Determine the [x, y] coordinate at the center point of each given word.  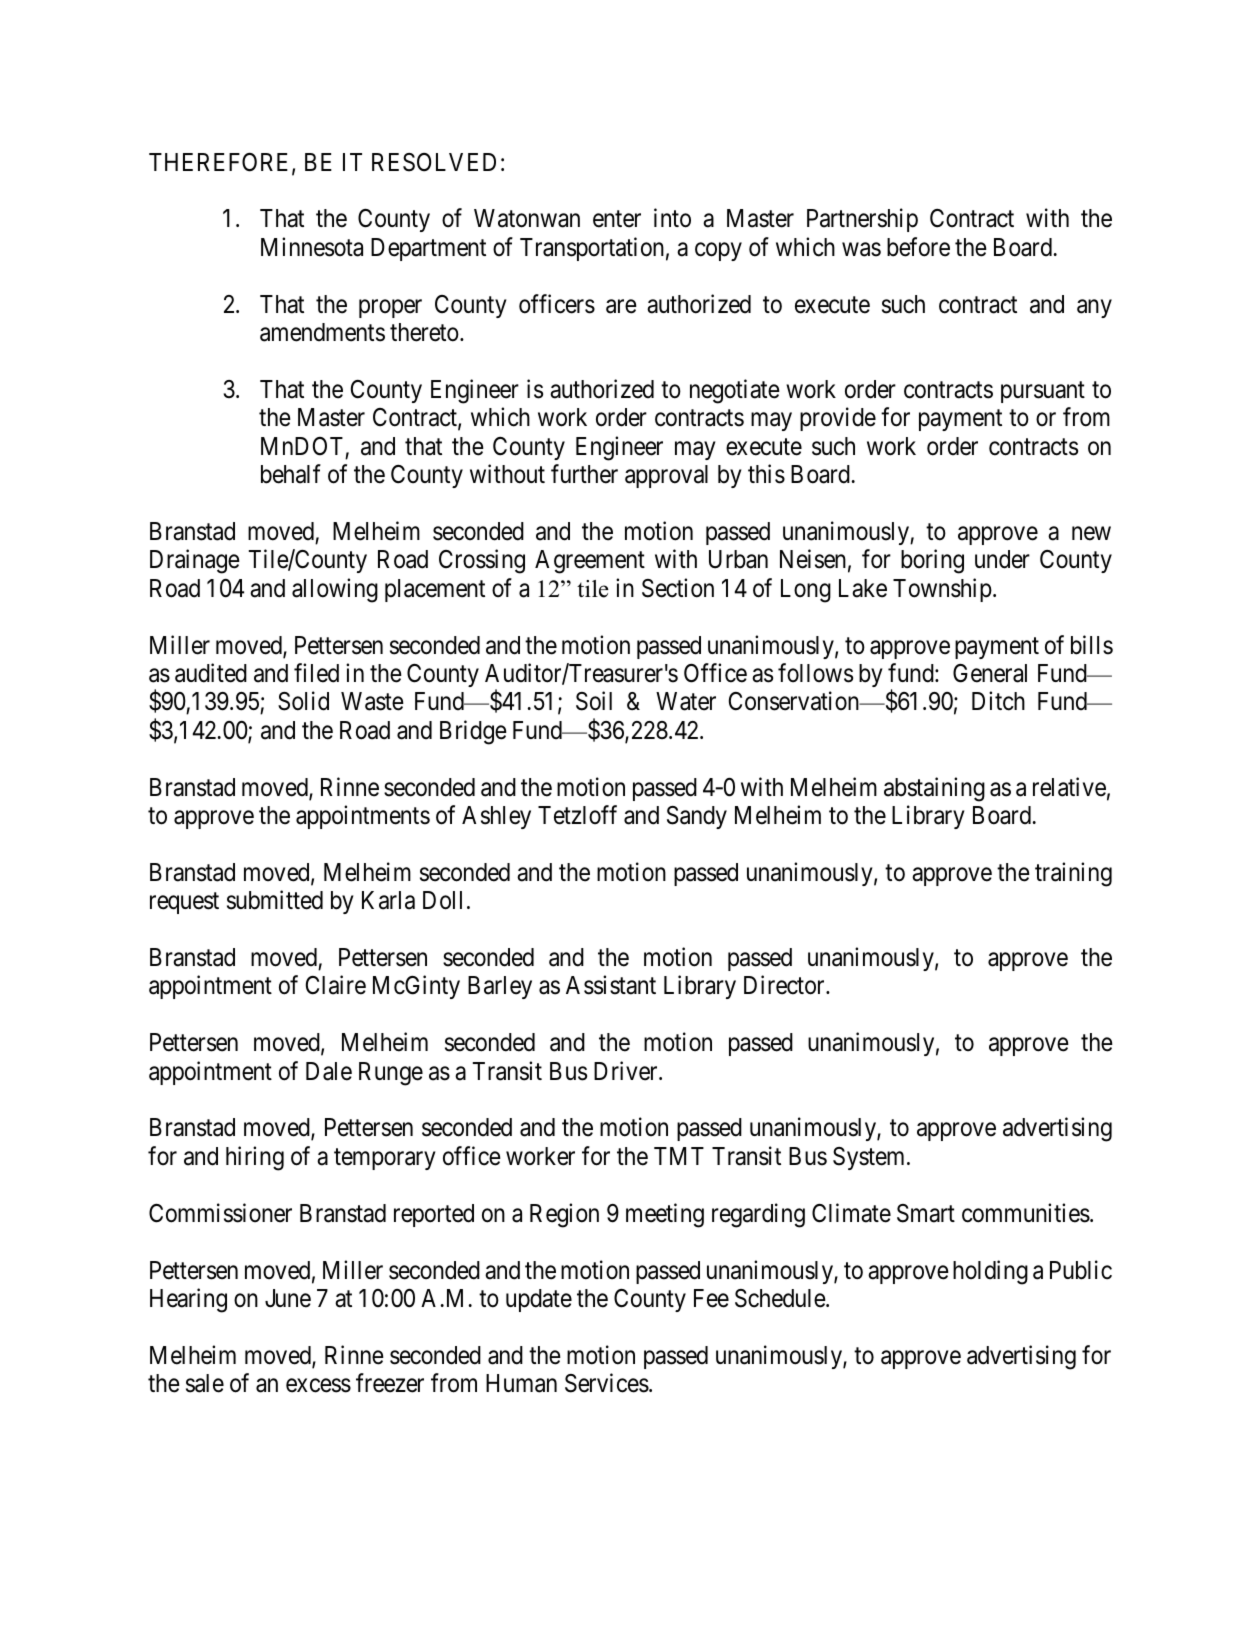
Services [607, 1383]
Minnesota [312, 247]
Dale [329, 1071]
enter [617, 219]
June [288, 1298]
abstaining [934, 789]
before [918, 247]
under [1002, 559]
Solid [303, 701]
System [870, 1158]
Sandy [697, 817]
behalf [291, 474]
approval [666, 476]
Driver [627, 1071]
